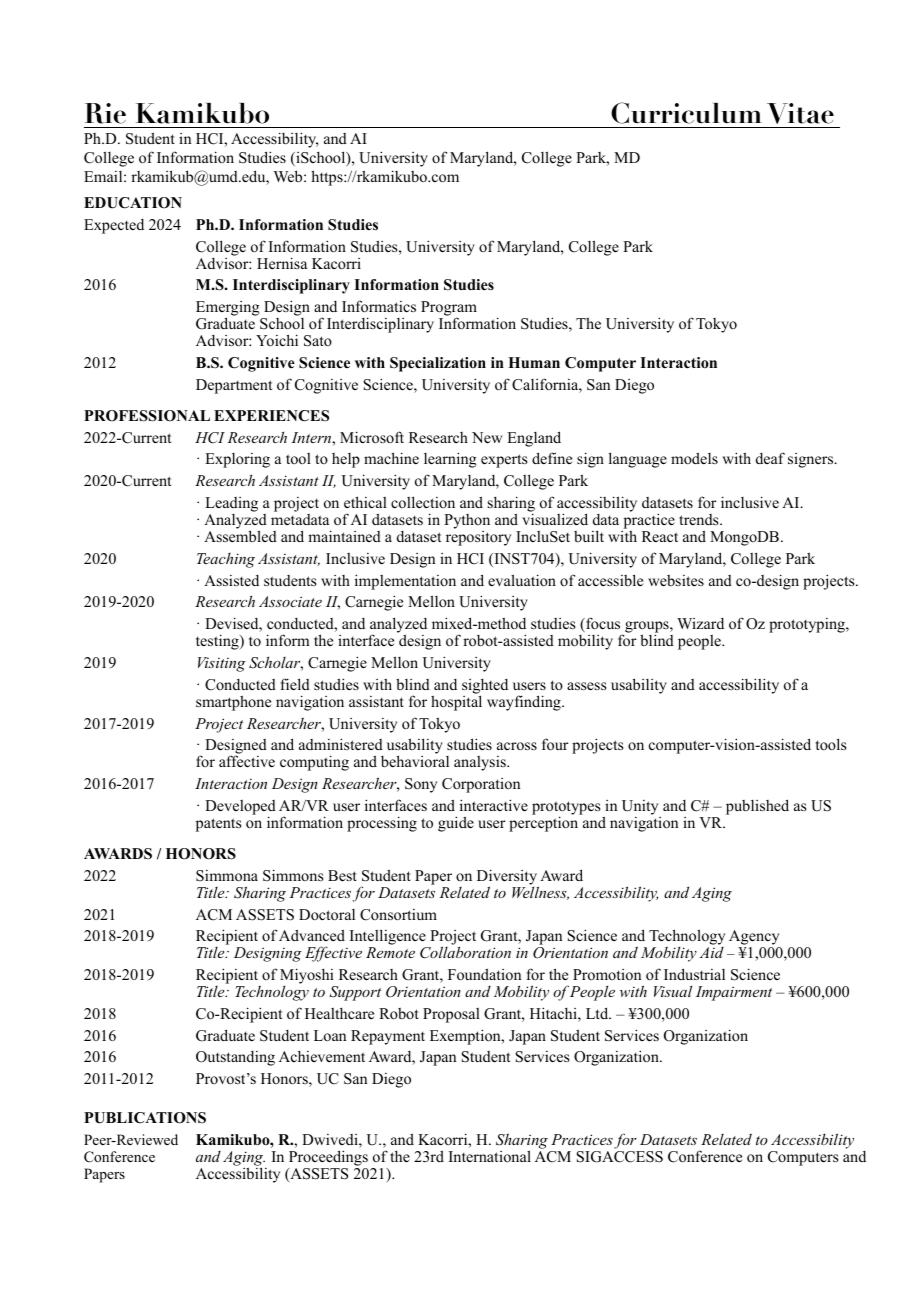  What do you see at coordinates (218, 642) in the page?
I see `testing` at bounding box center [218, 642].
